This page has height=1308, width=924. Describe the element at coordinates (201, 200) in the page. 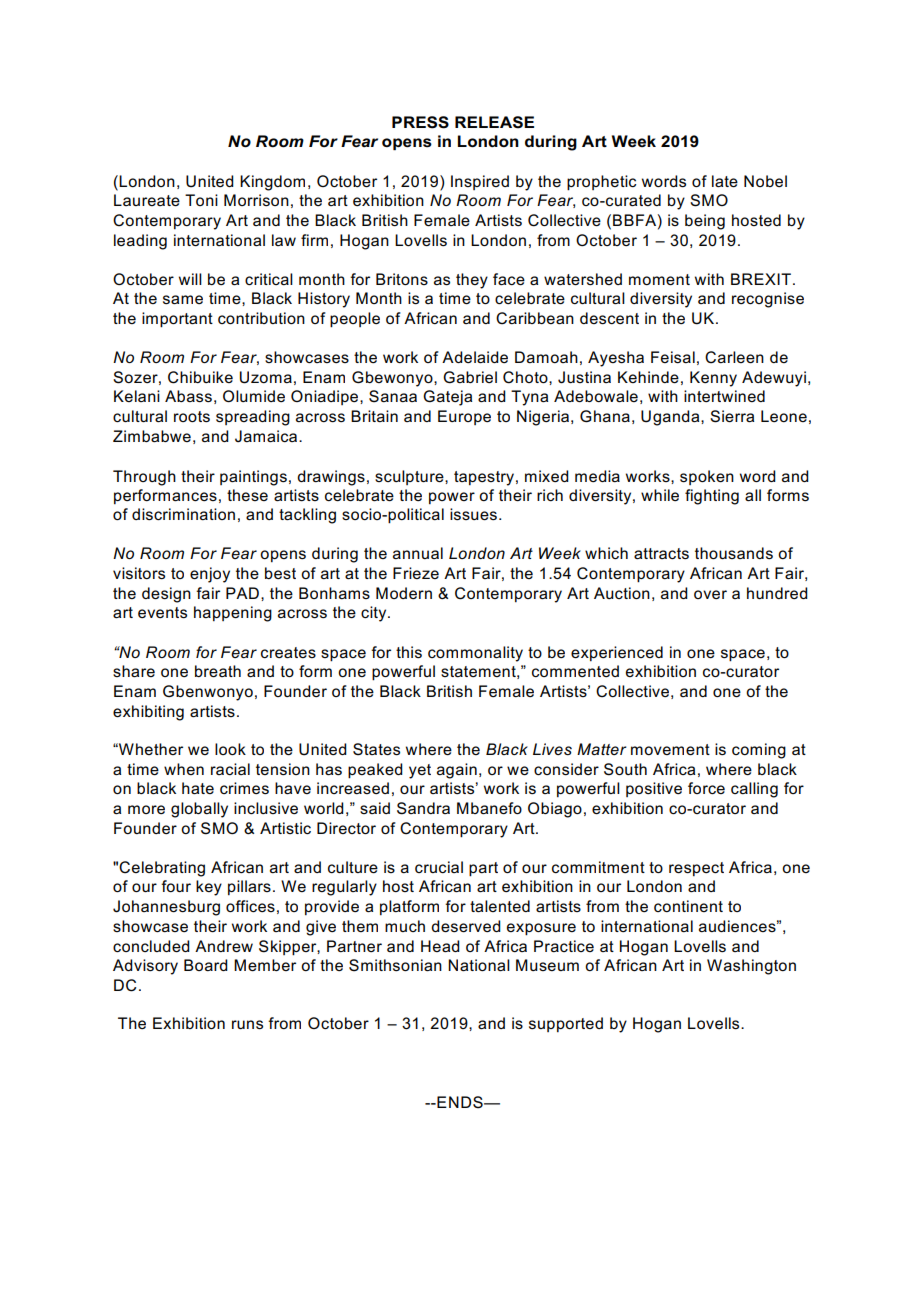

I see `Toni` at that location.
